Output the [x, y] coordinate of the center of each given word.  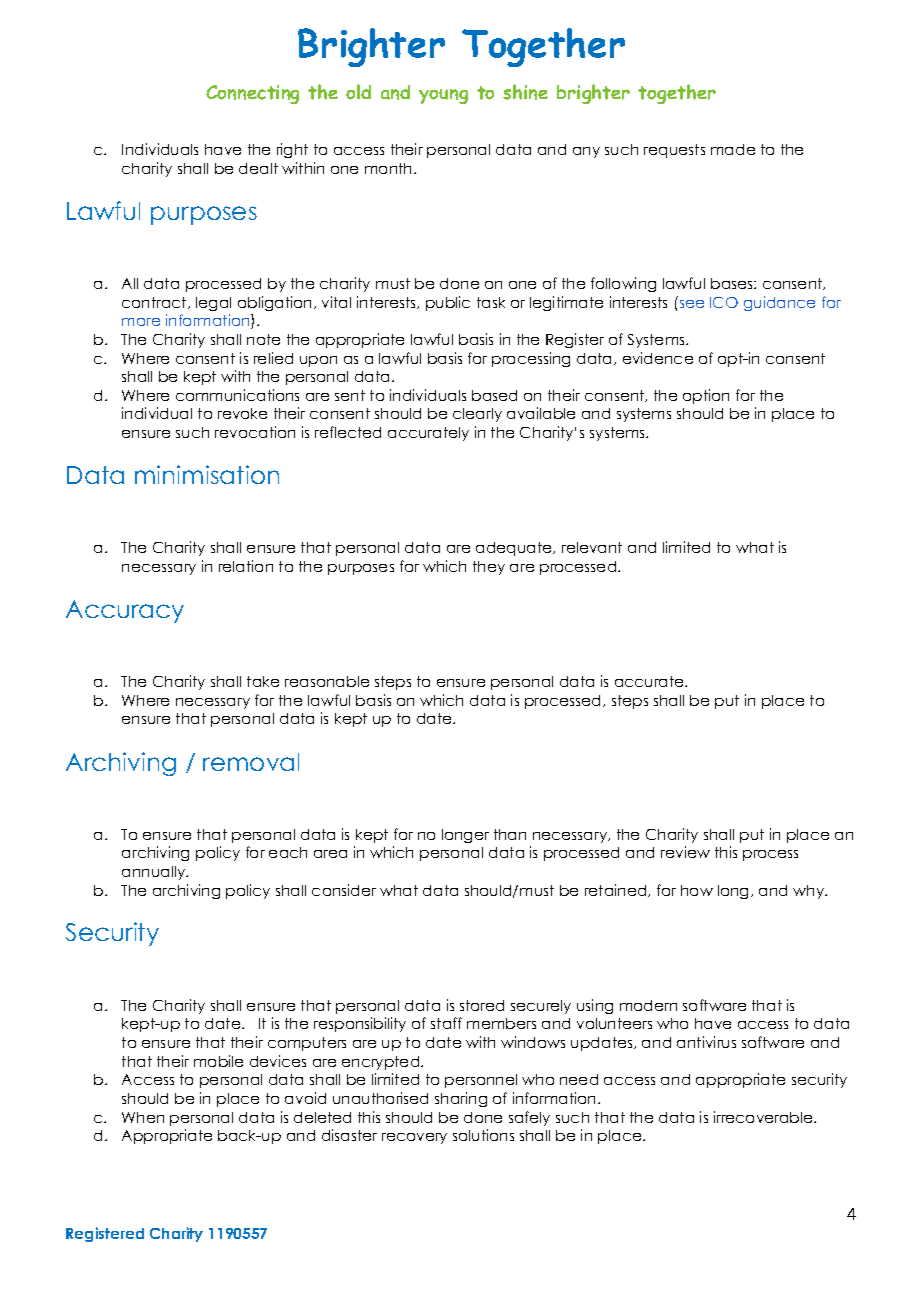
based [494, 395]
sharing [461, 1099]
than [510, 834]
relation [246, 566]
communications [237, 395]
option [706, 396]
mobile [218, 1061]
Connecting [252, 94]
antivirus [706, 1042]
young [443, 96]
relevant [592, 547]
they [489, 568]
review [685, 852]
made [733, 149]
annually [155, 873]
